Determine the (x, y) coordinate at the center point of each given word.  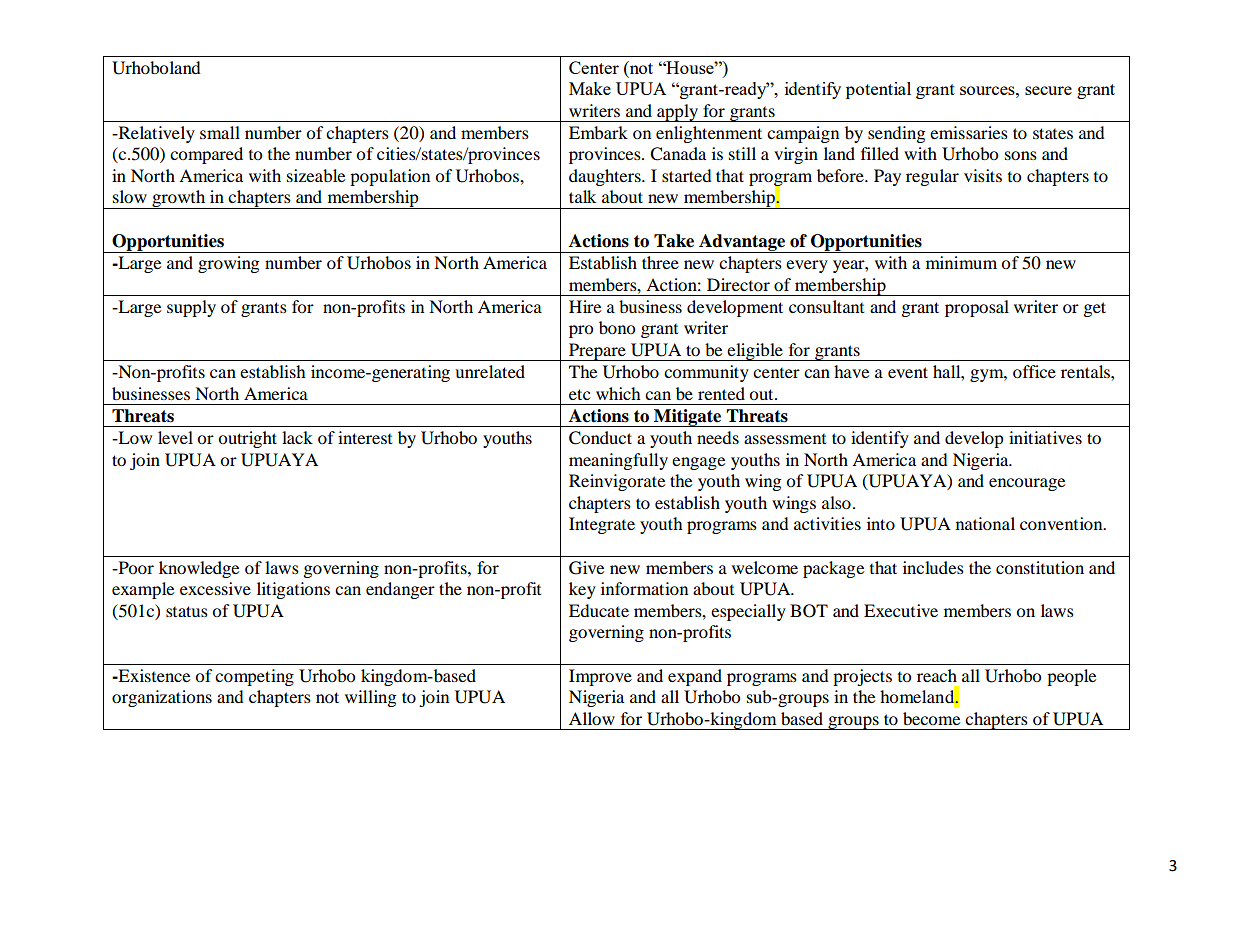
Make (590, 88)
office (1034, 371)
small (220, 132)
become (931, 718)
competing (254, 677)
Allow (592, 718)
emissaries (969, 132)
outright (247, 439)
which (618, 393)
